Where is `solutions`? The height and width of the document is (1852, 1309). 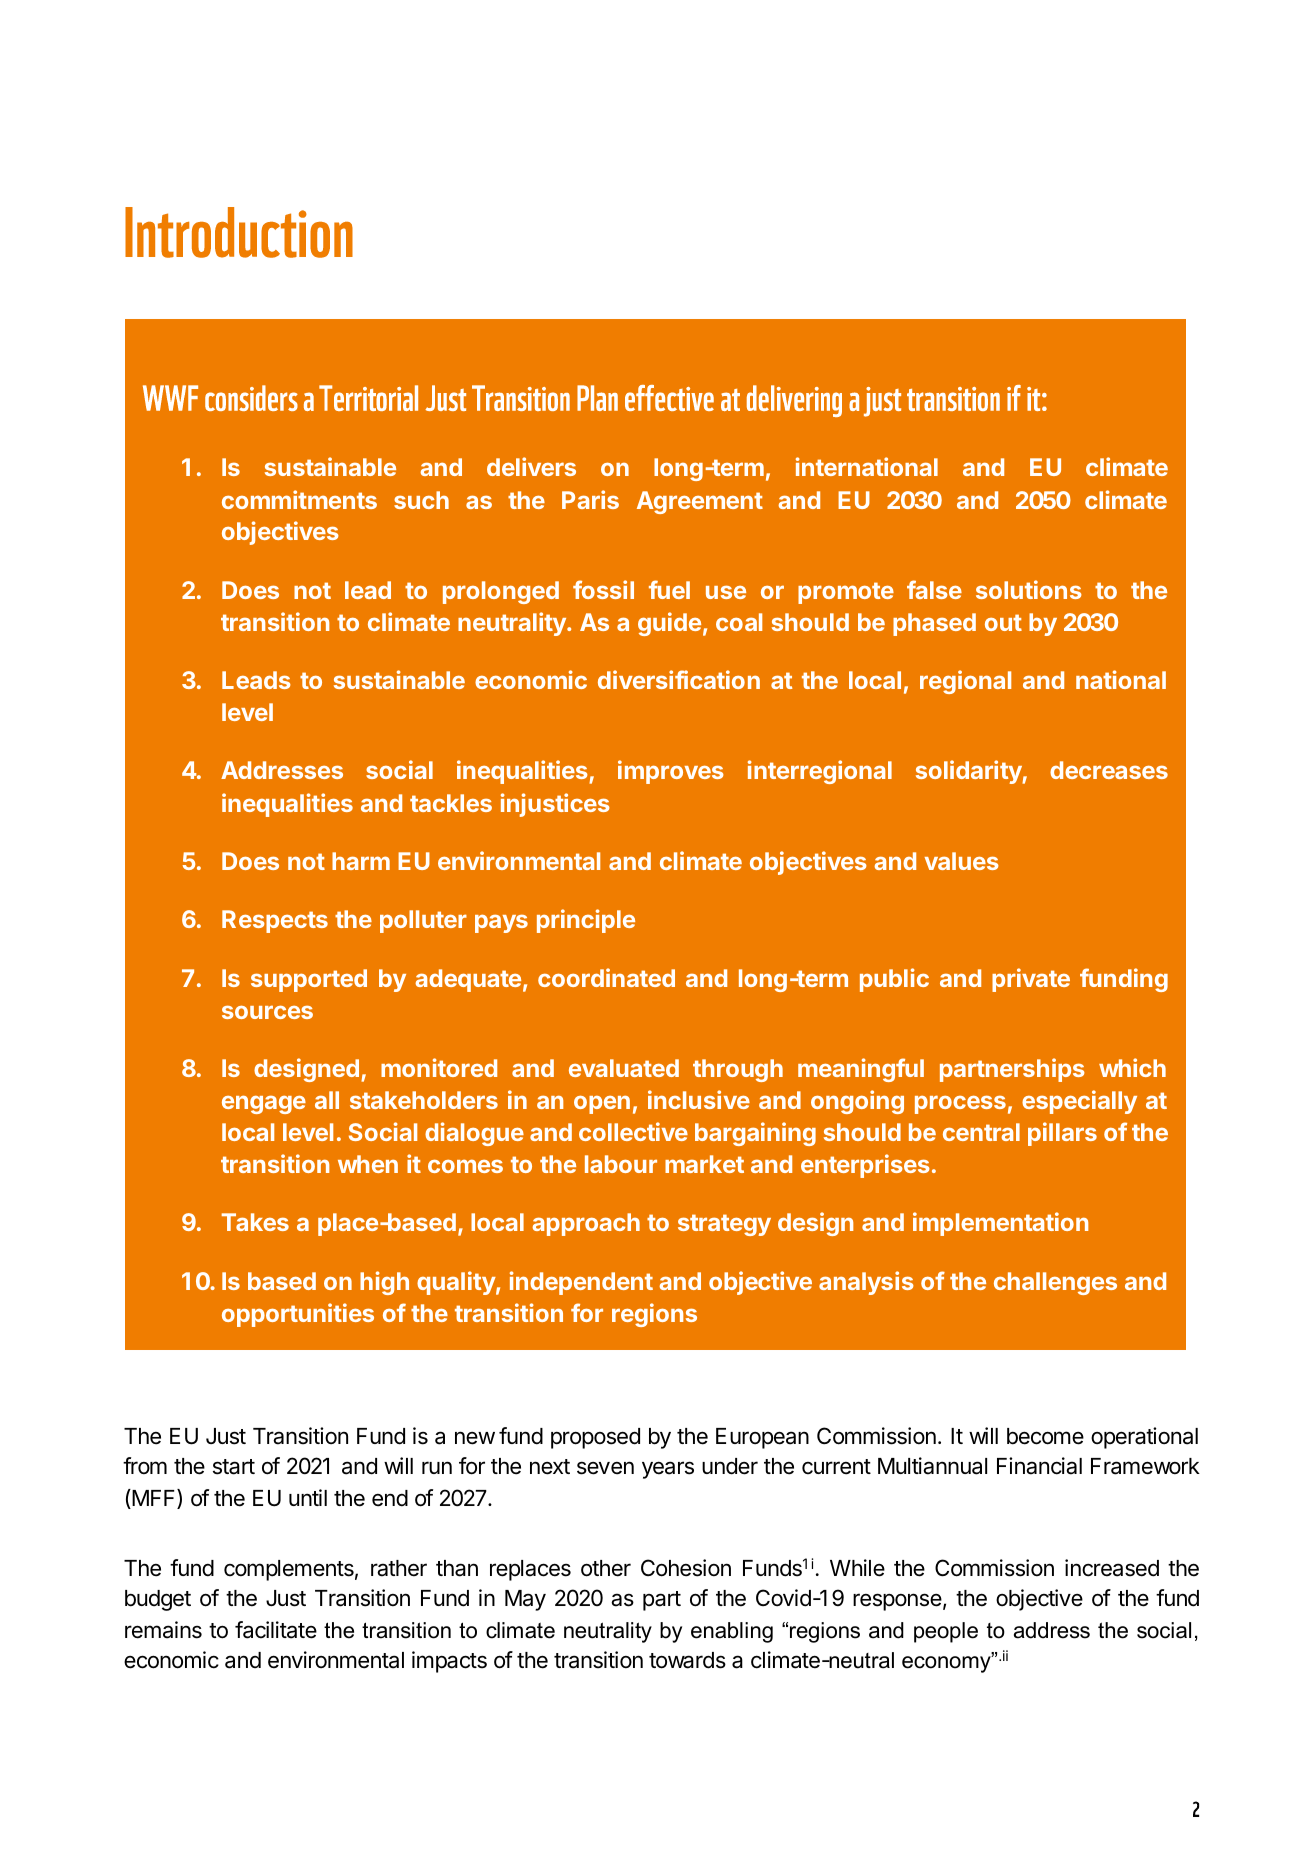
solutions is located at coordinates (1029, 589).
